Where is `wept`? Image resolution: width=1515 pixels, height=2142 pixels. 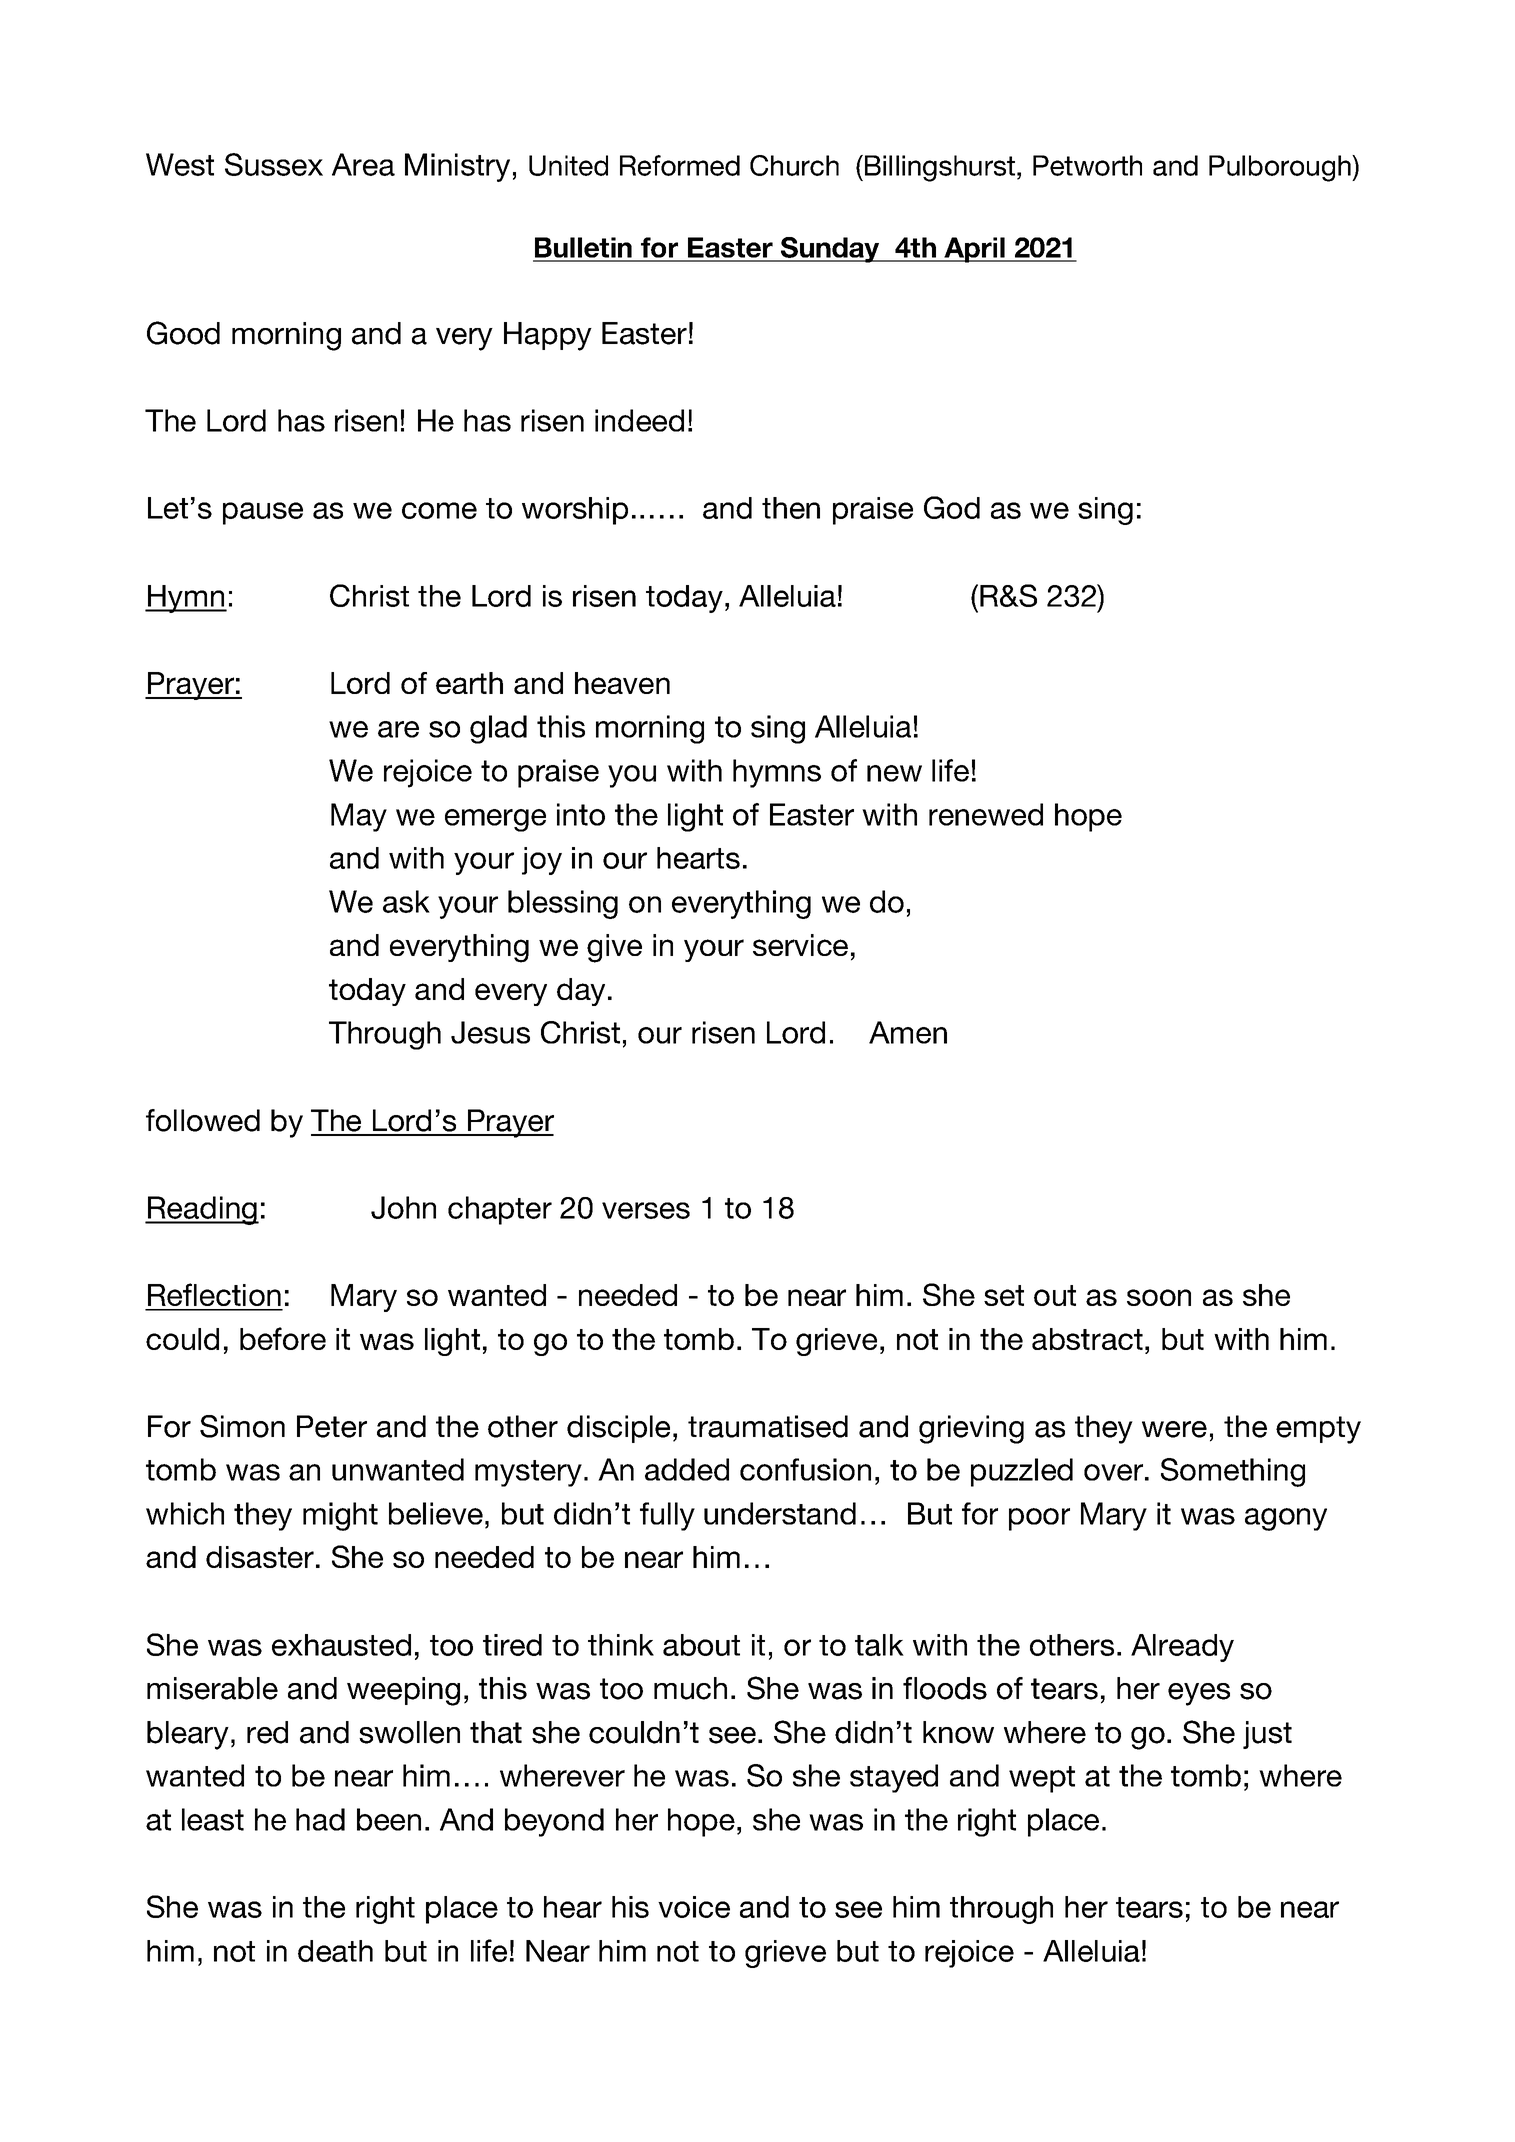
wept is located at coordinates (1042, 1779).
